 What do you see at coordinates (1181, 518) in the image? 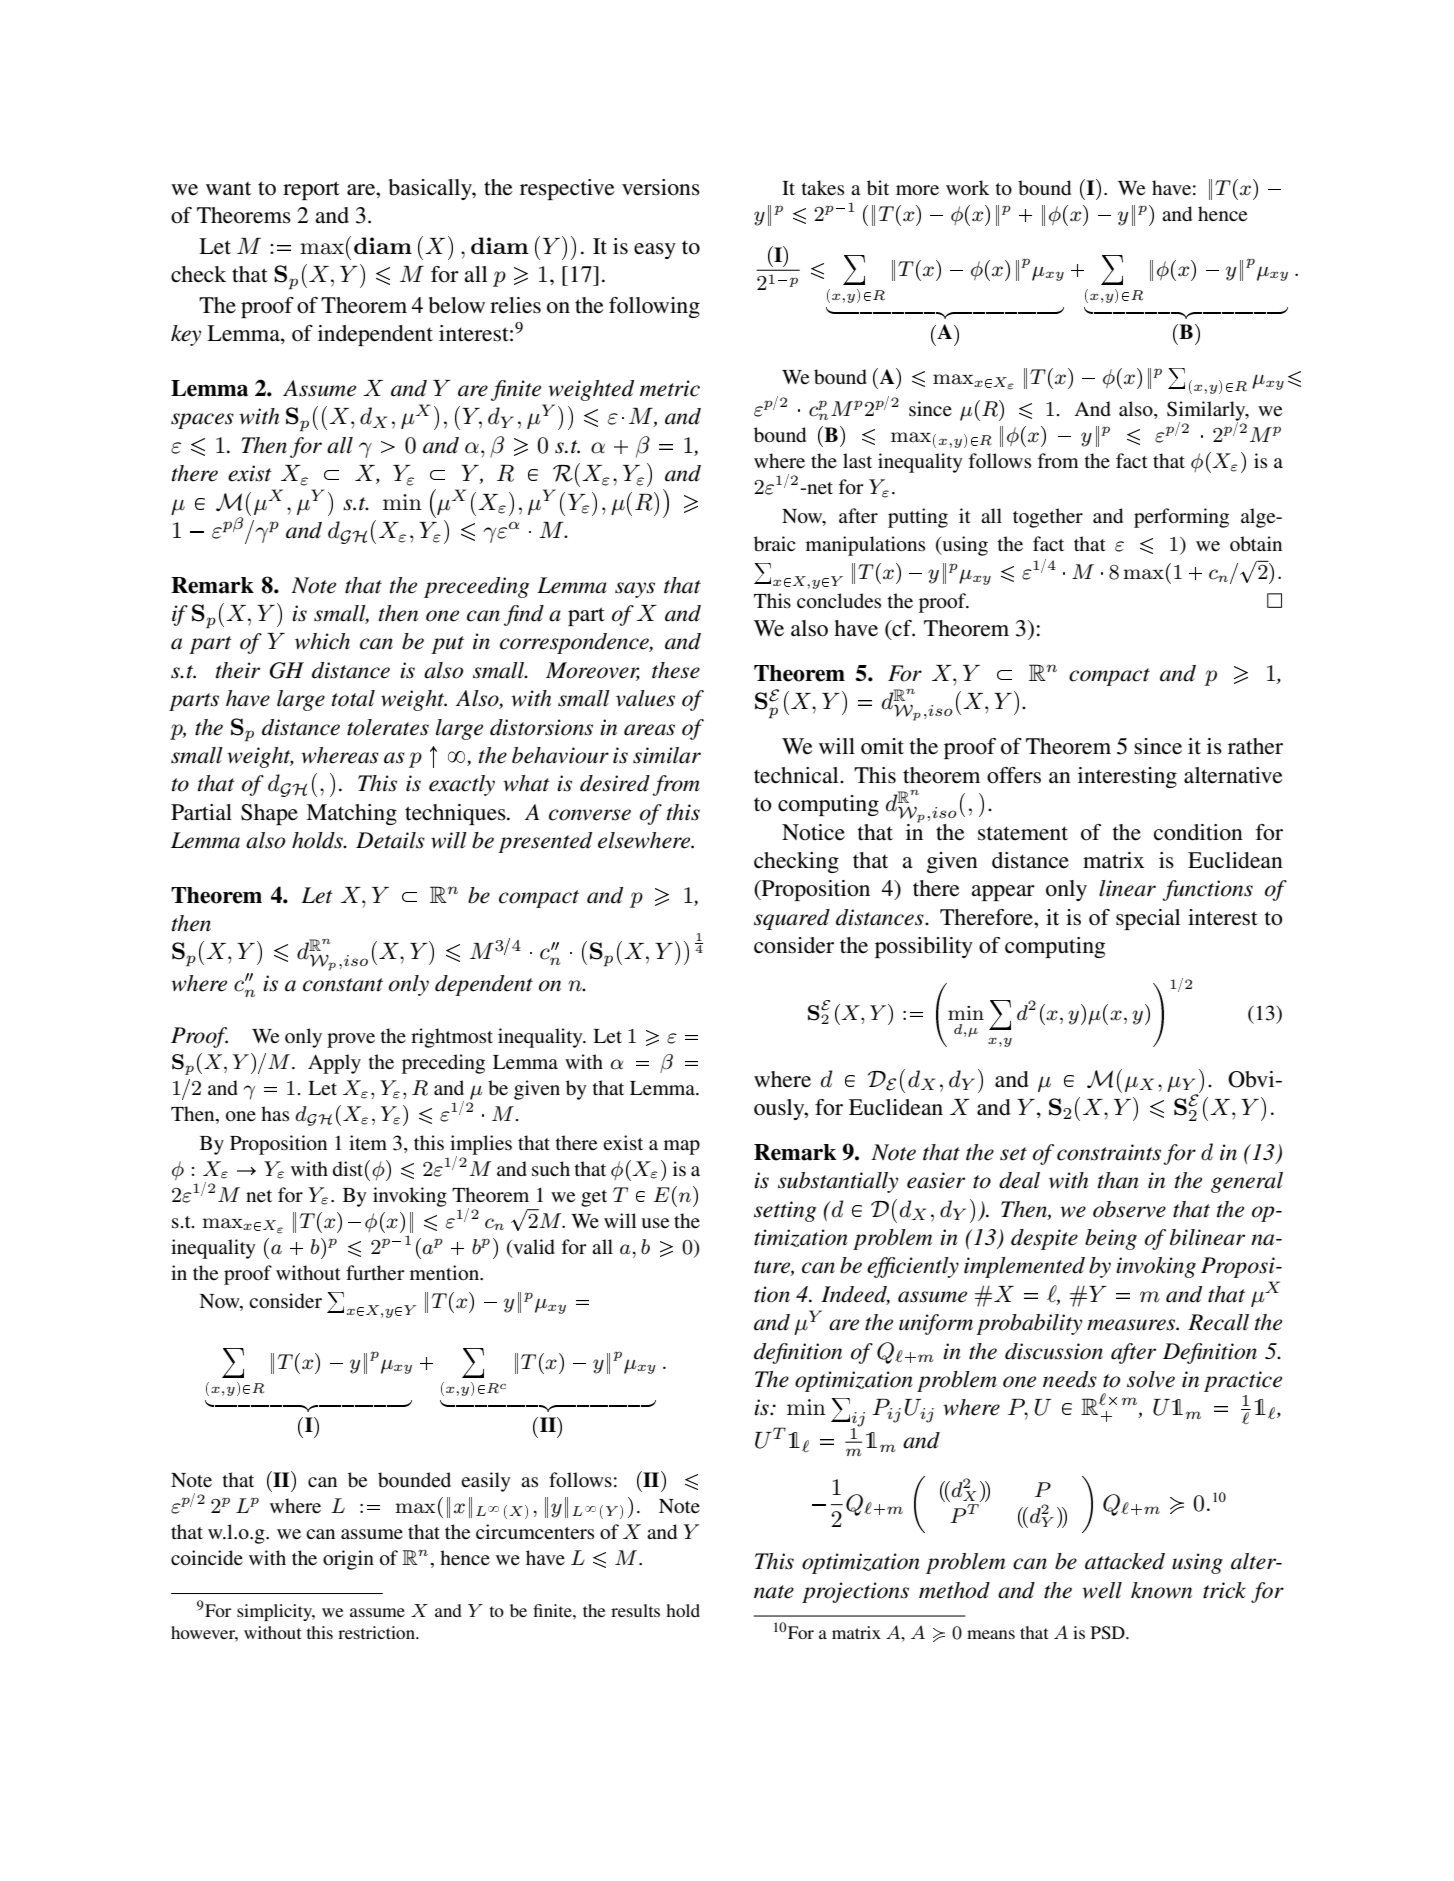
I see `performing` at bounding box center [1181, 518].
